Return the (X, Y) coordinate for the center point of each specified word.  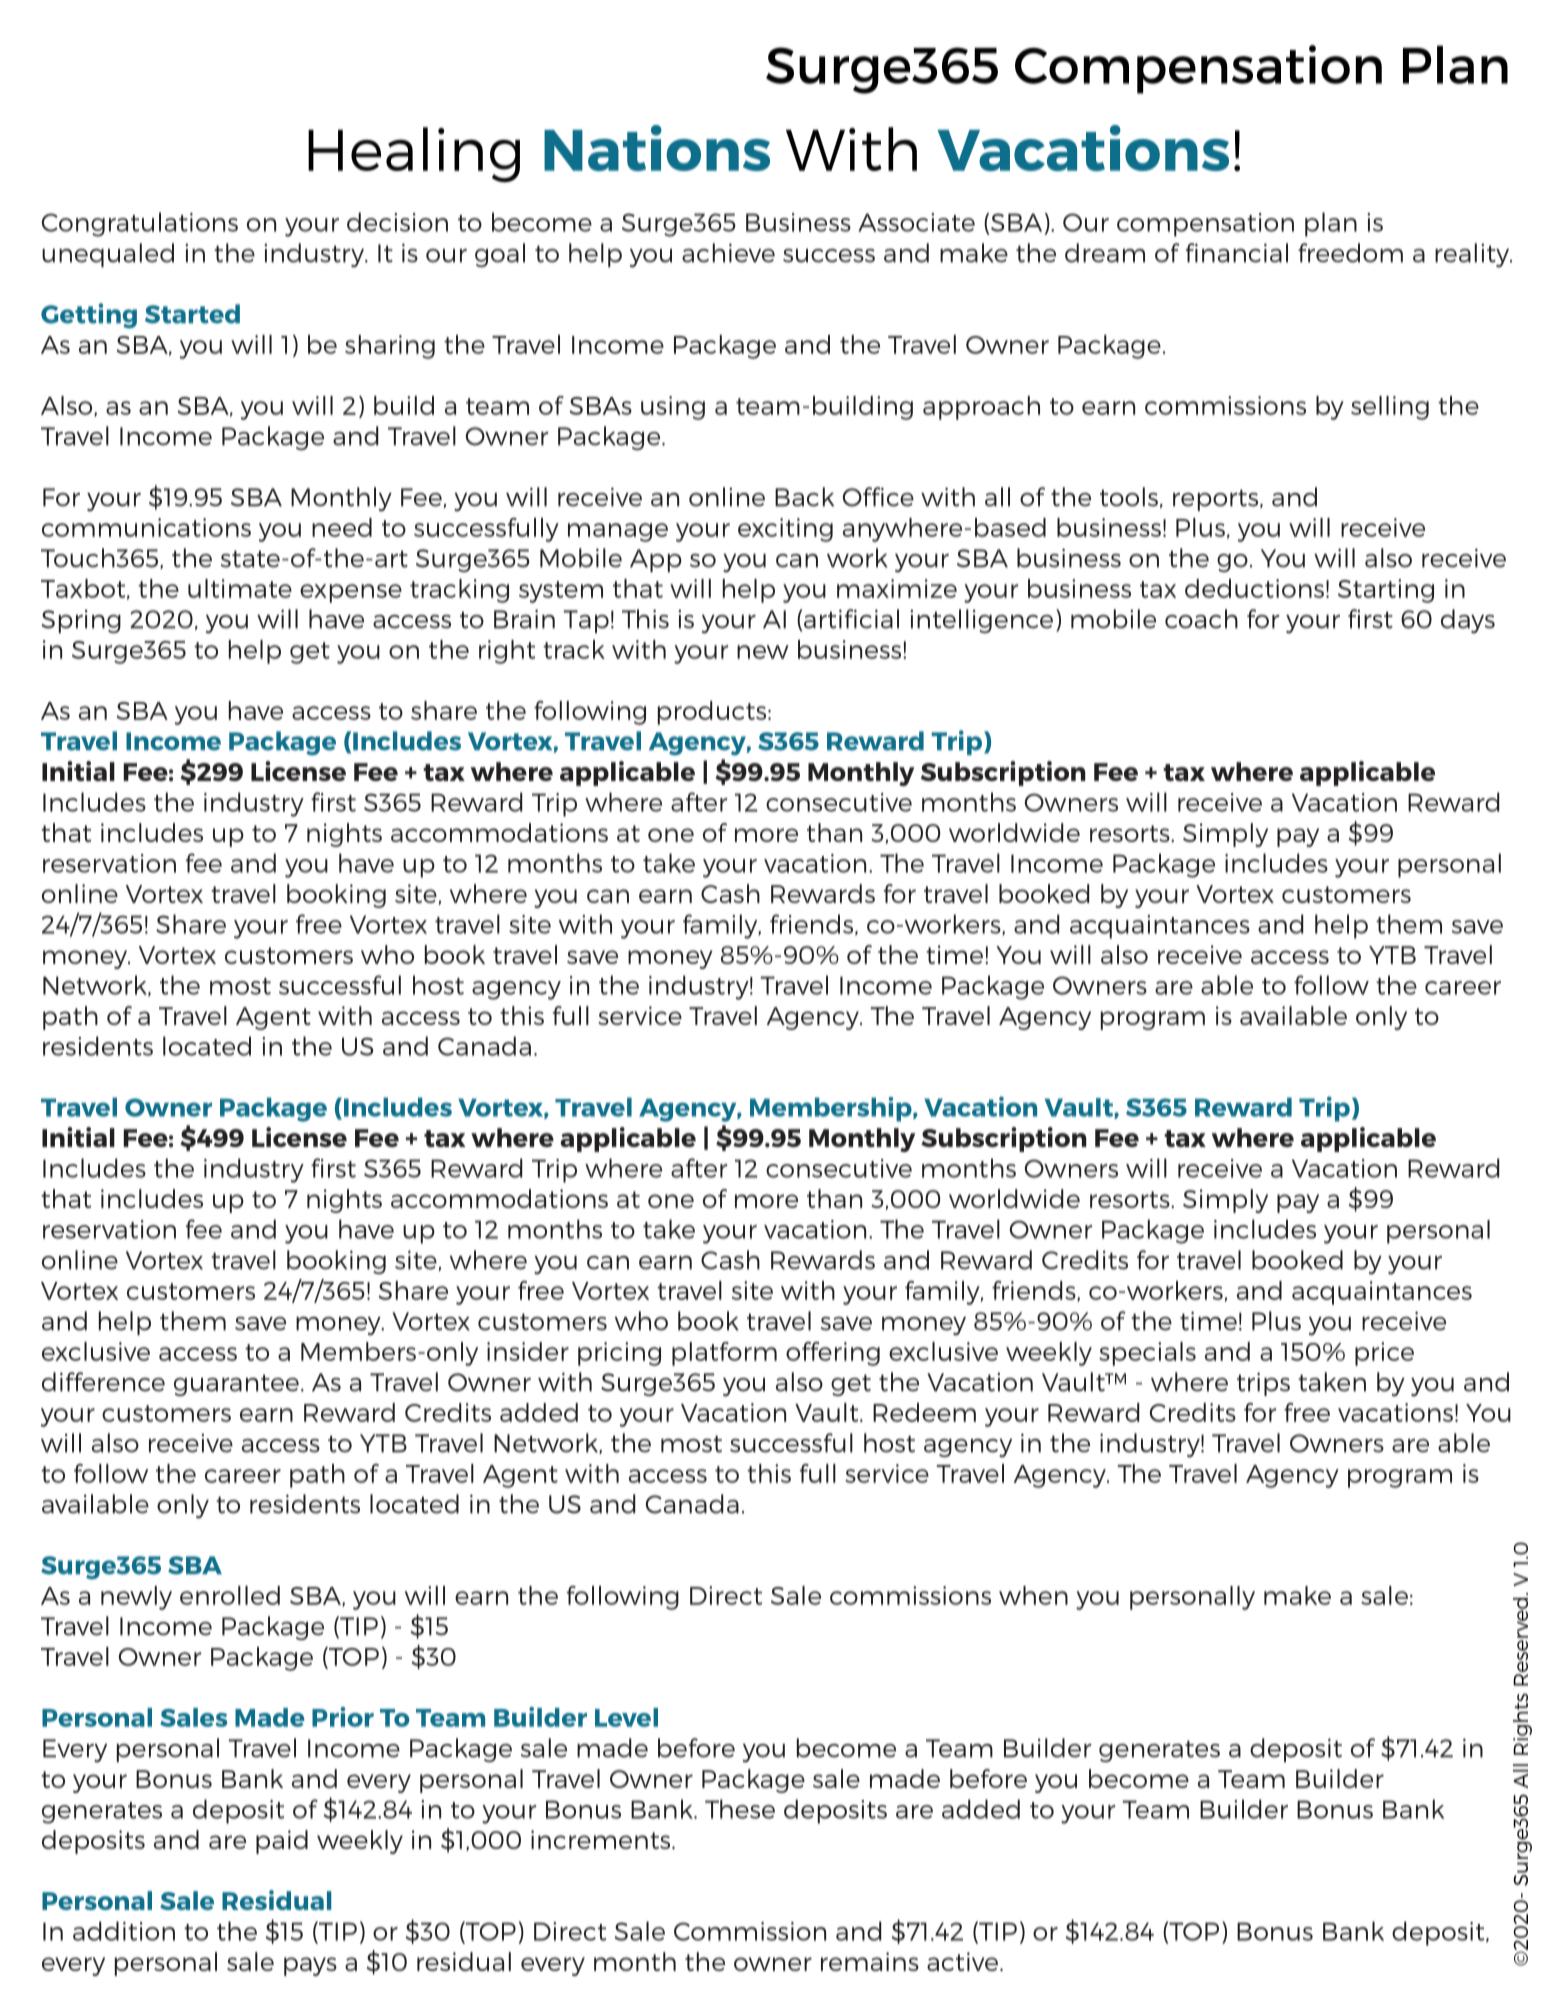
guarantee (236, 1385)
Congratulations (140, 224)
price (1384, 1354)
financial (1237, 253)
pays (310, 1966)
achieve (728, 253)
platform (724, 1354)
